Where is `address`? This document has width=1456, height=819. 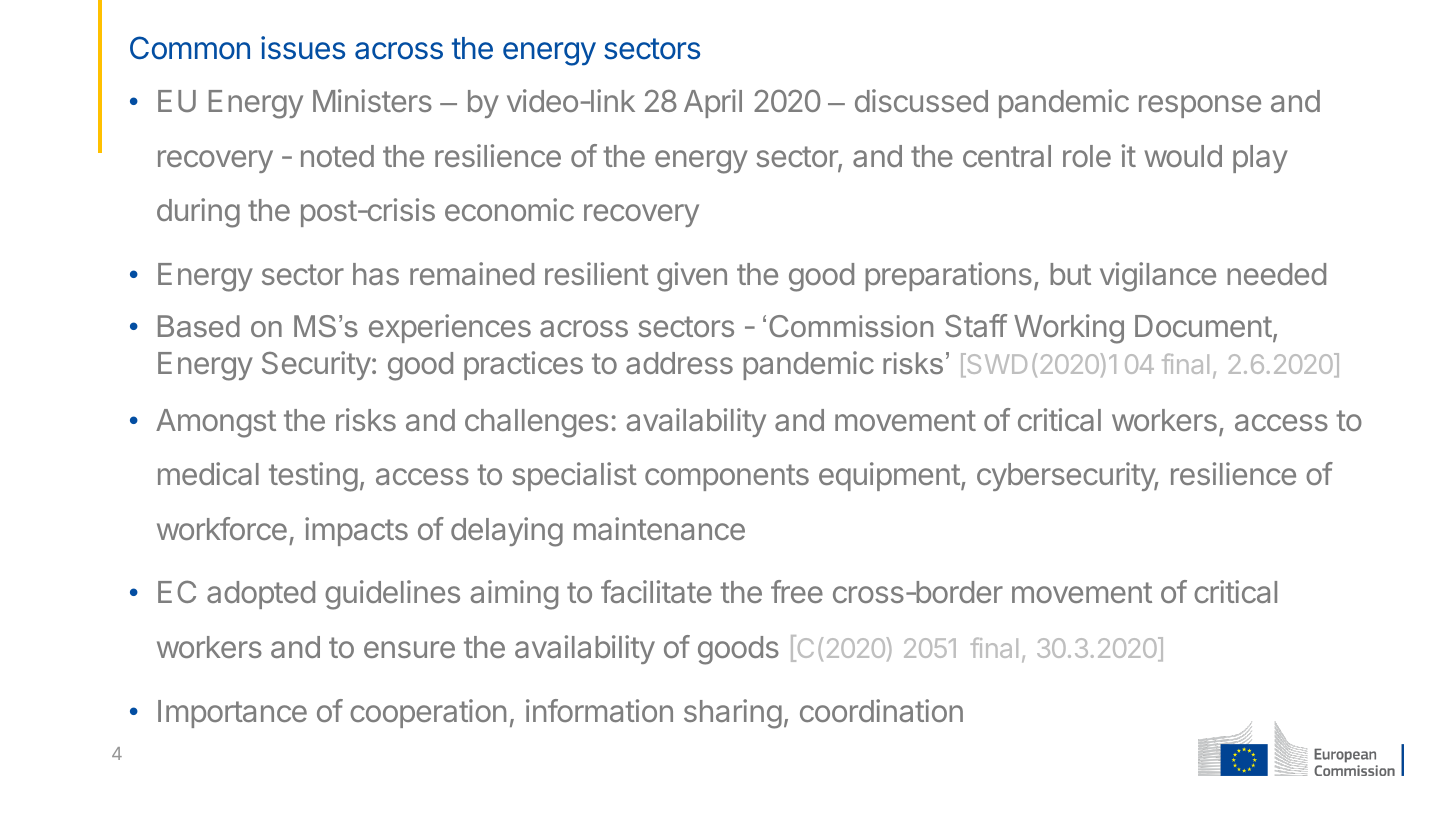
address is located at coordinates (679, 363).
